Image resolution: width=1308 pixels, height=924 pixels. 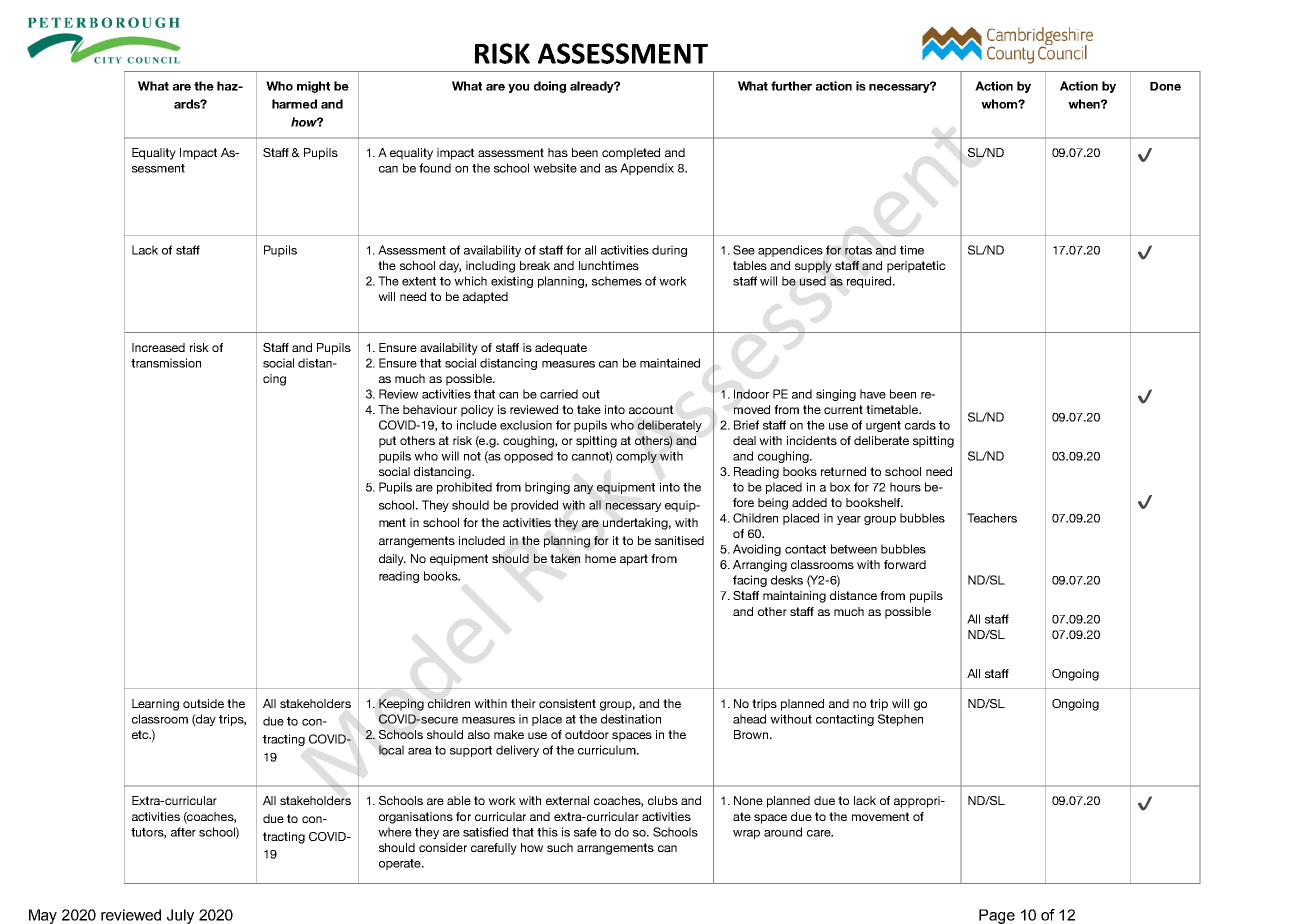 I want to click on consistent, so click(x=567, y=703).
